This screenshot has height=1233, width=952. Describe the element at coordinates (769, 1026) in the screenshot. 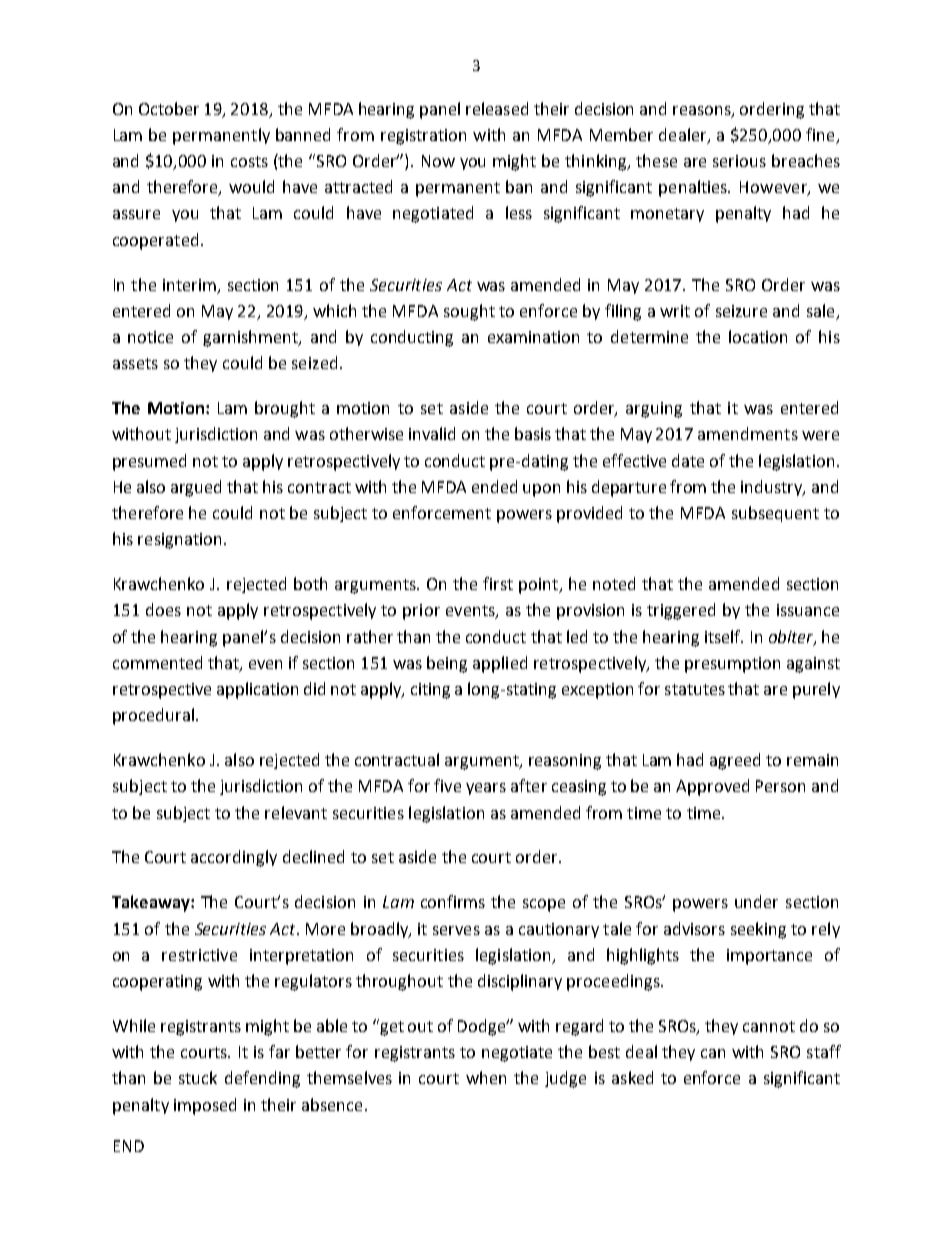

I see `cannot` at that location.
